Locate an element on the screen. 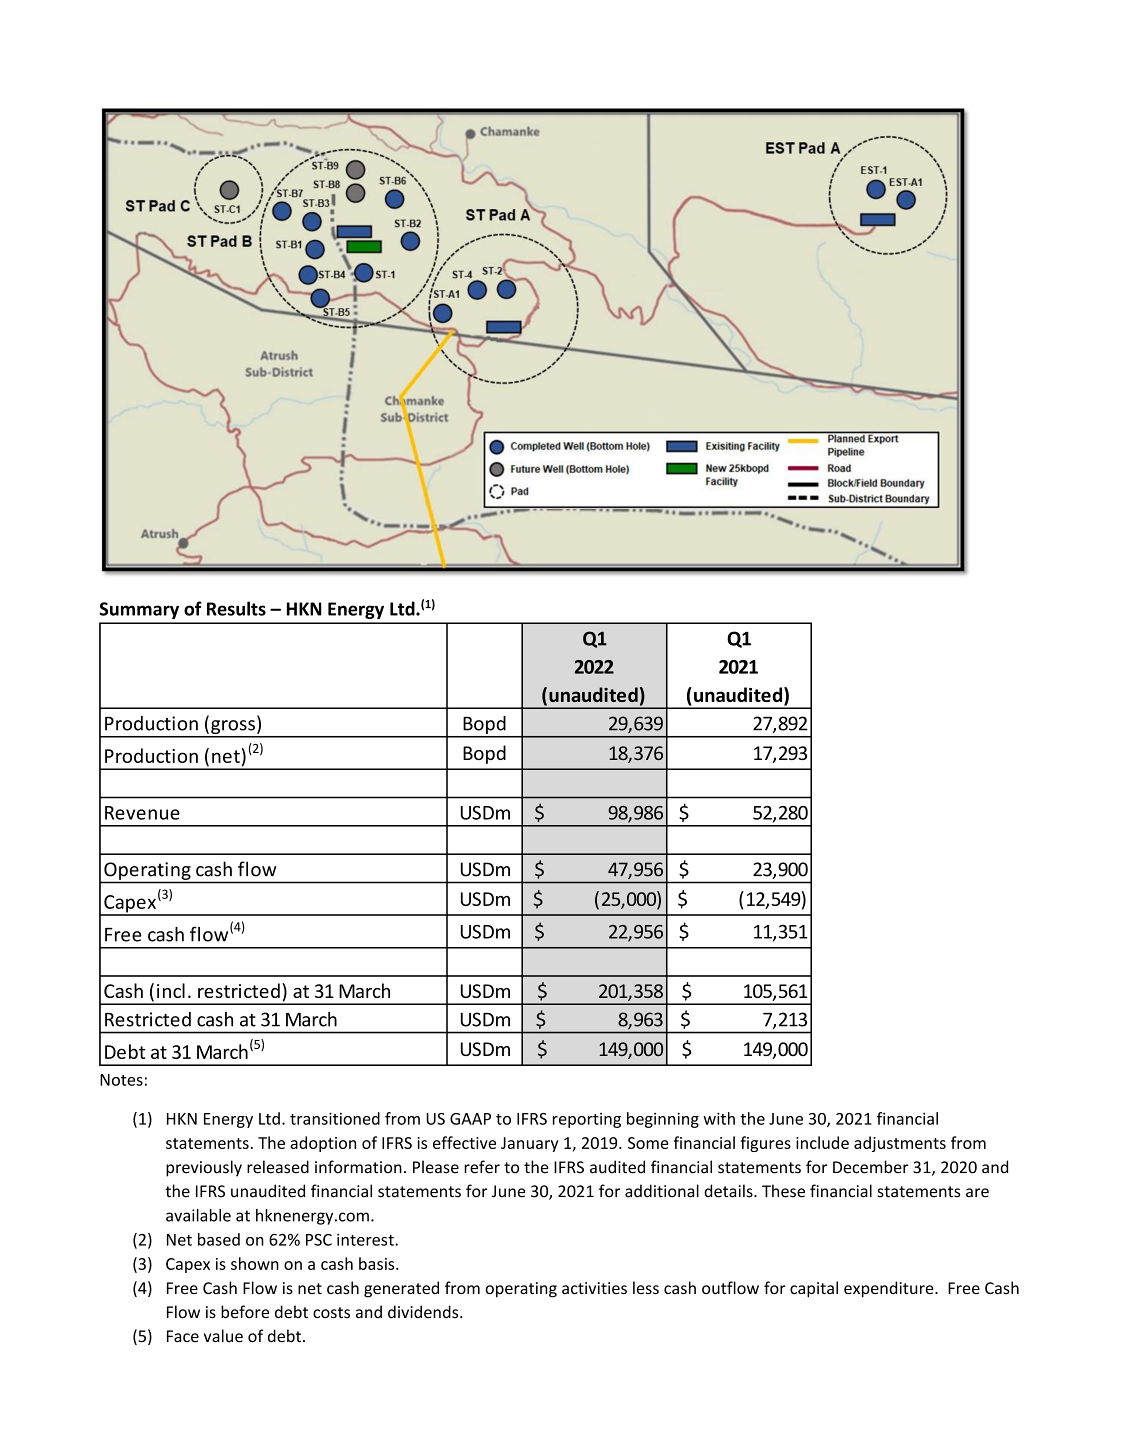 This screenshot has height=1454, width=1124. transitioned is located at coordinates (335, 1118).
